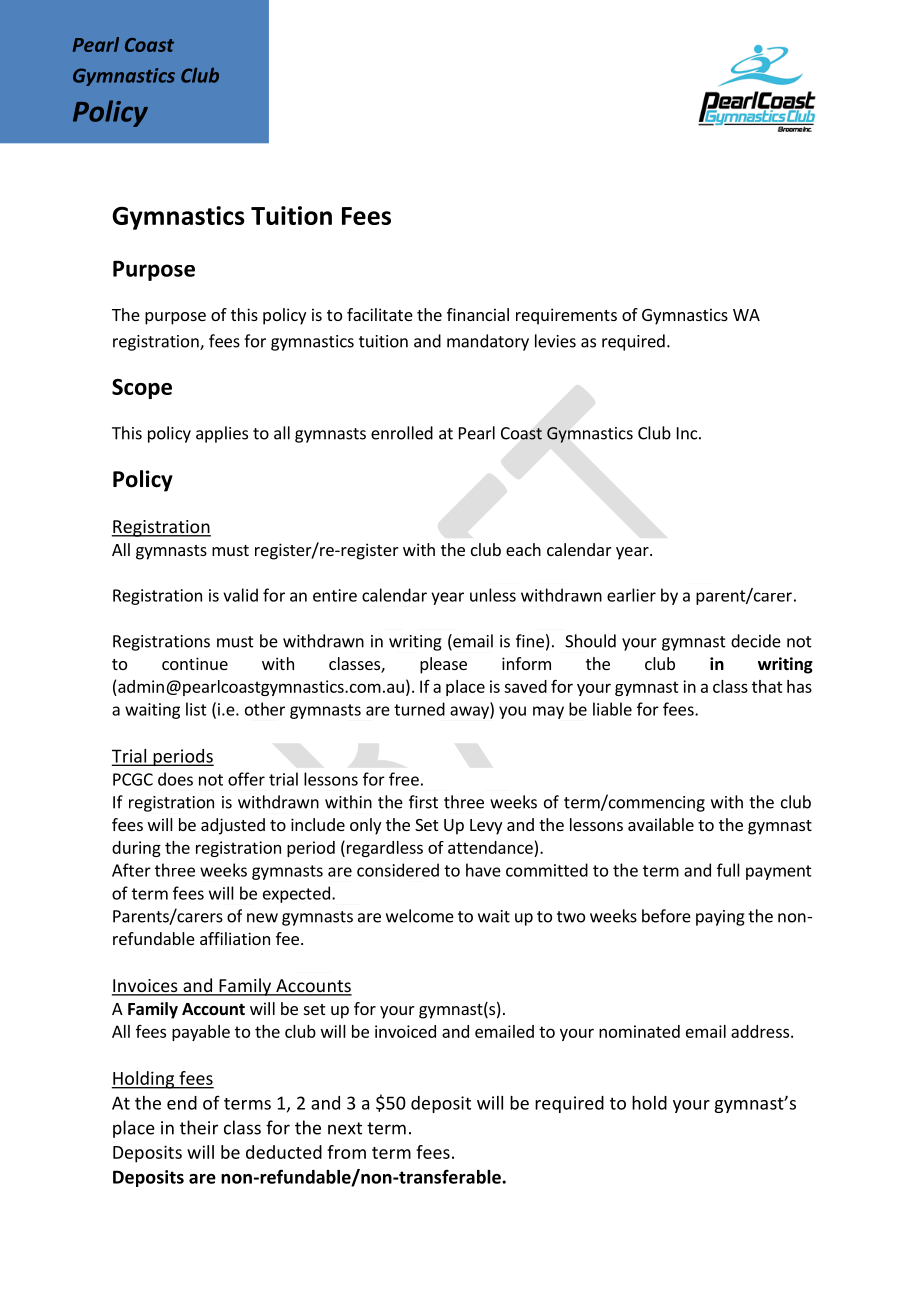 The image size is (924, 1308). What do you see at coordinates (142, 389) in the document?
I see `Scope` at bounding box center [142, 389].
